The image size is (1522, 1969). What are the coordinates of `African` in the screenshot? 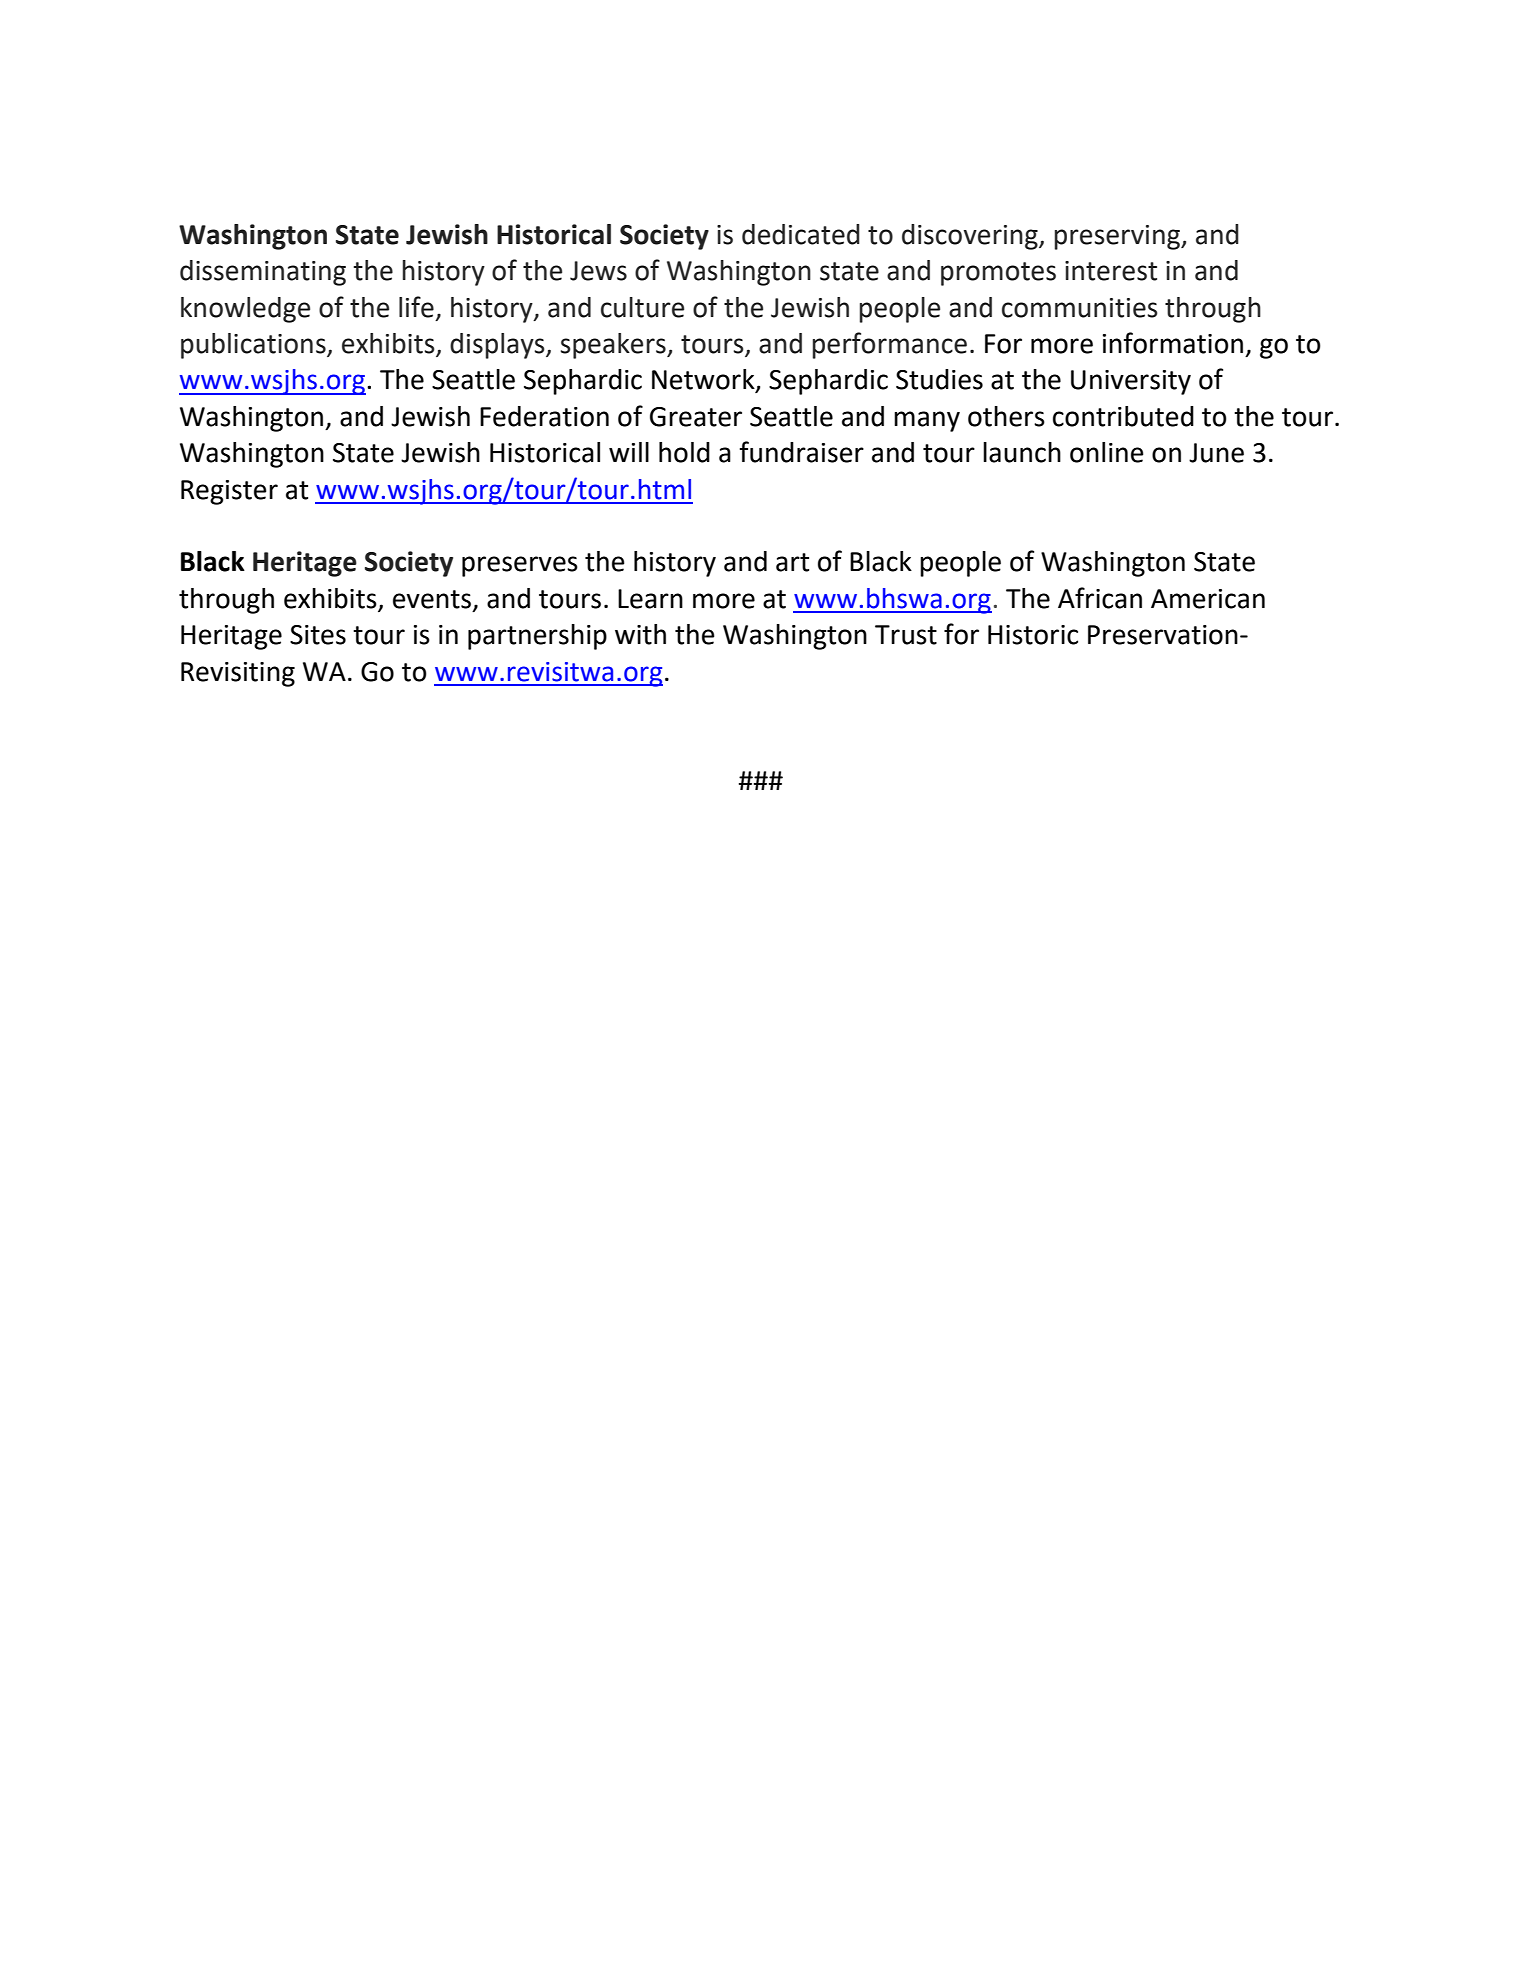 It's located at (1100, 598).
